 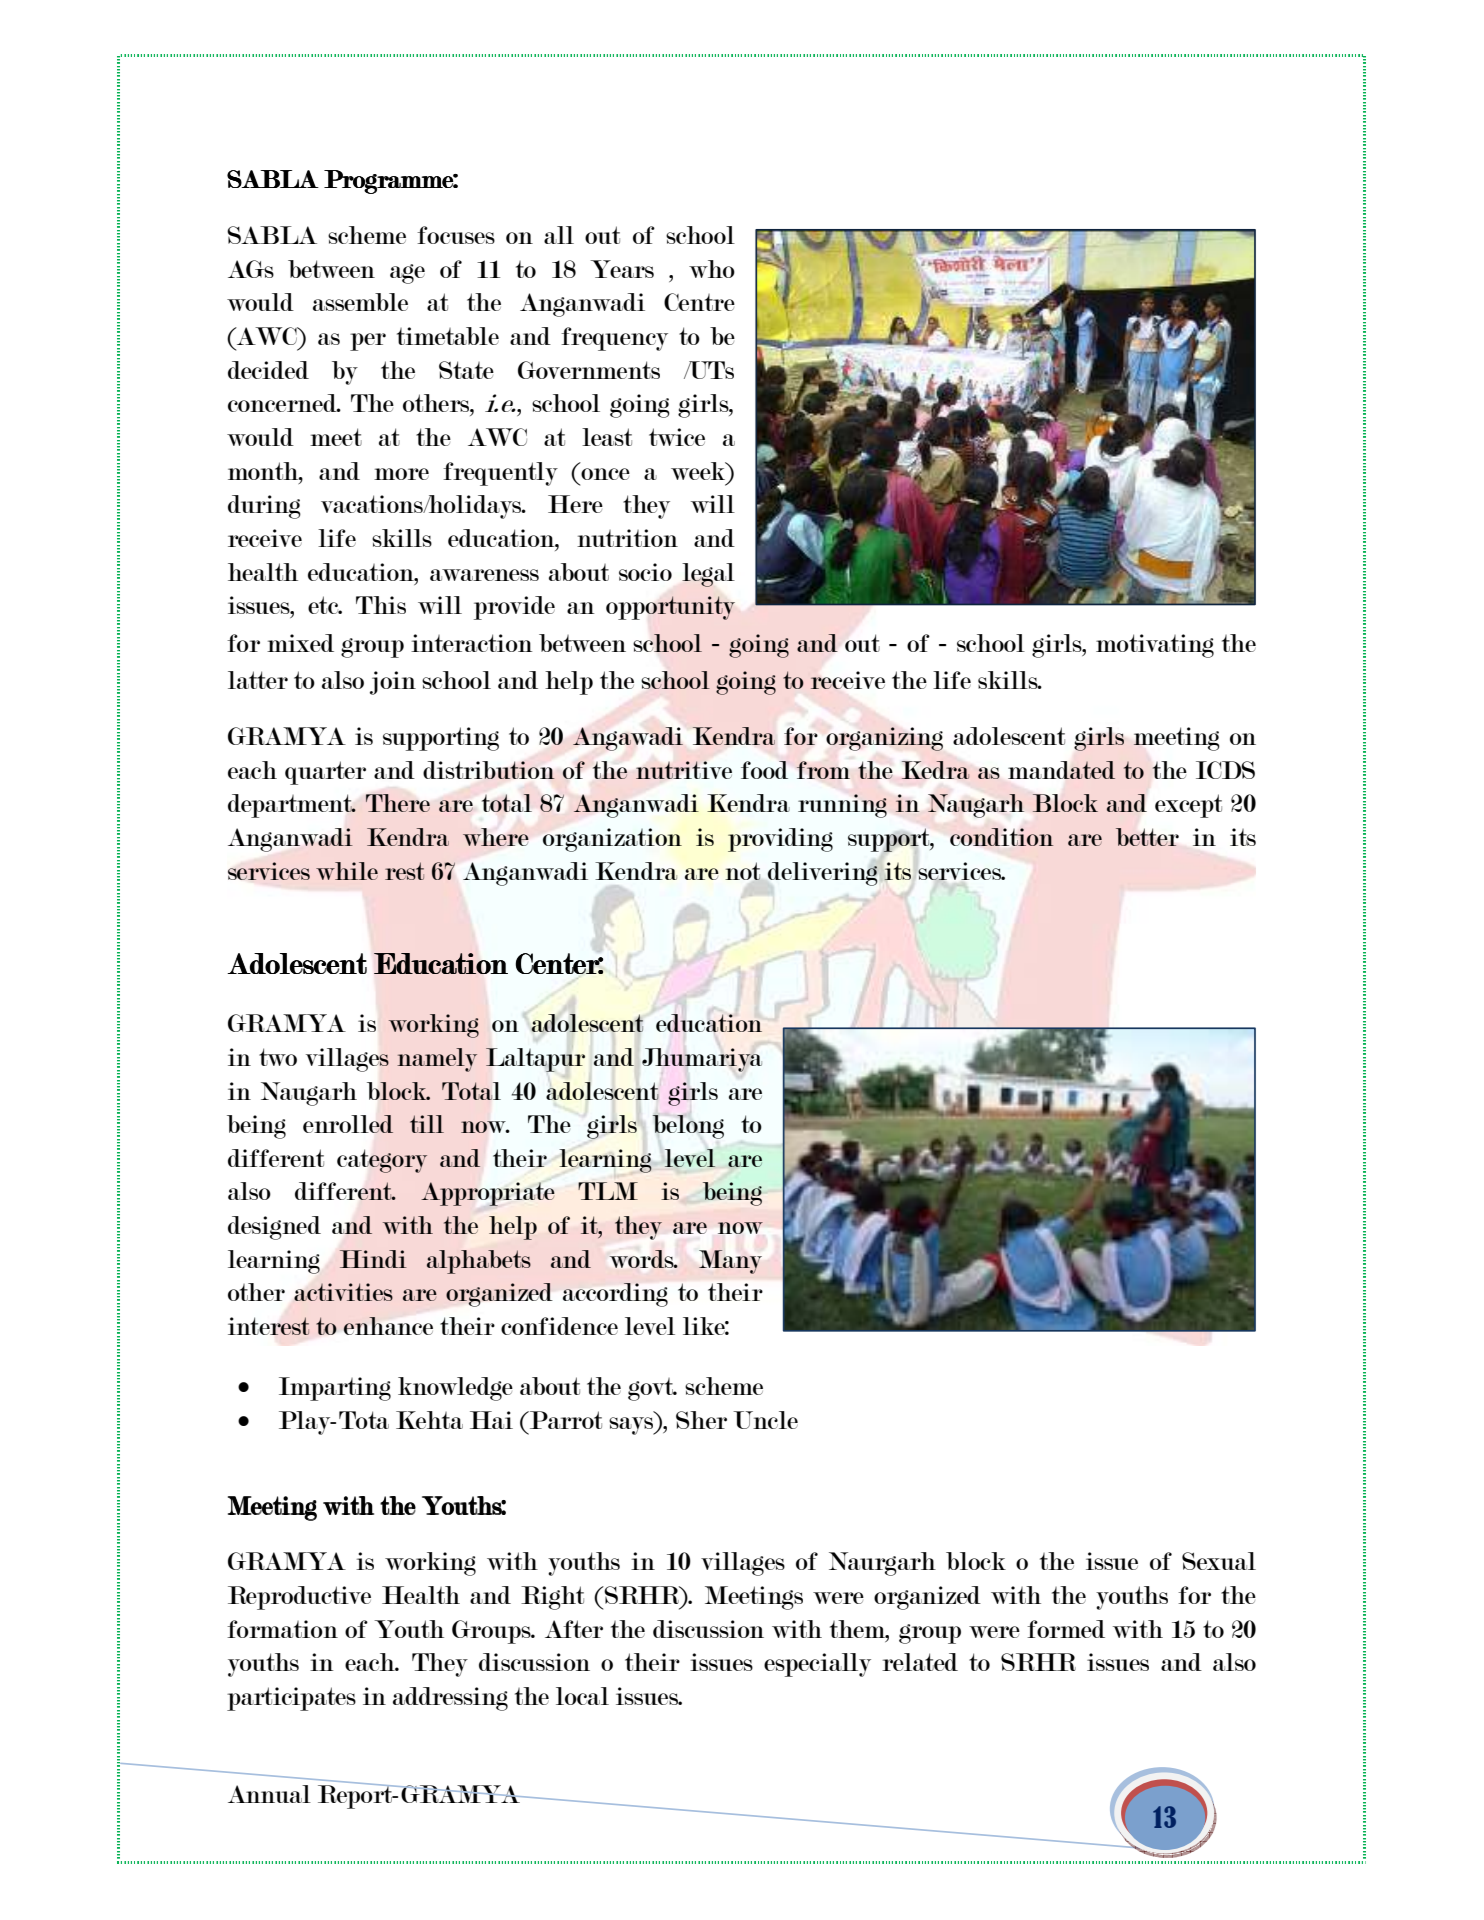 What do you see at coordinates (712, 269) in the screenshot?
I see `who` at bounding box center [712, 269].
